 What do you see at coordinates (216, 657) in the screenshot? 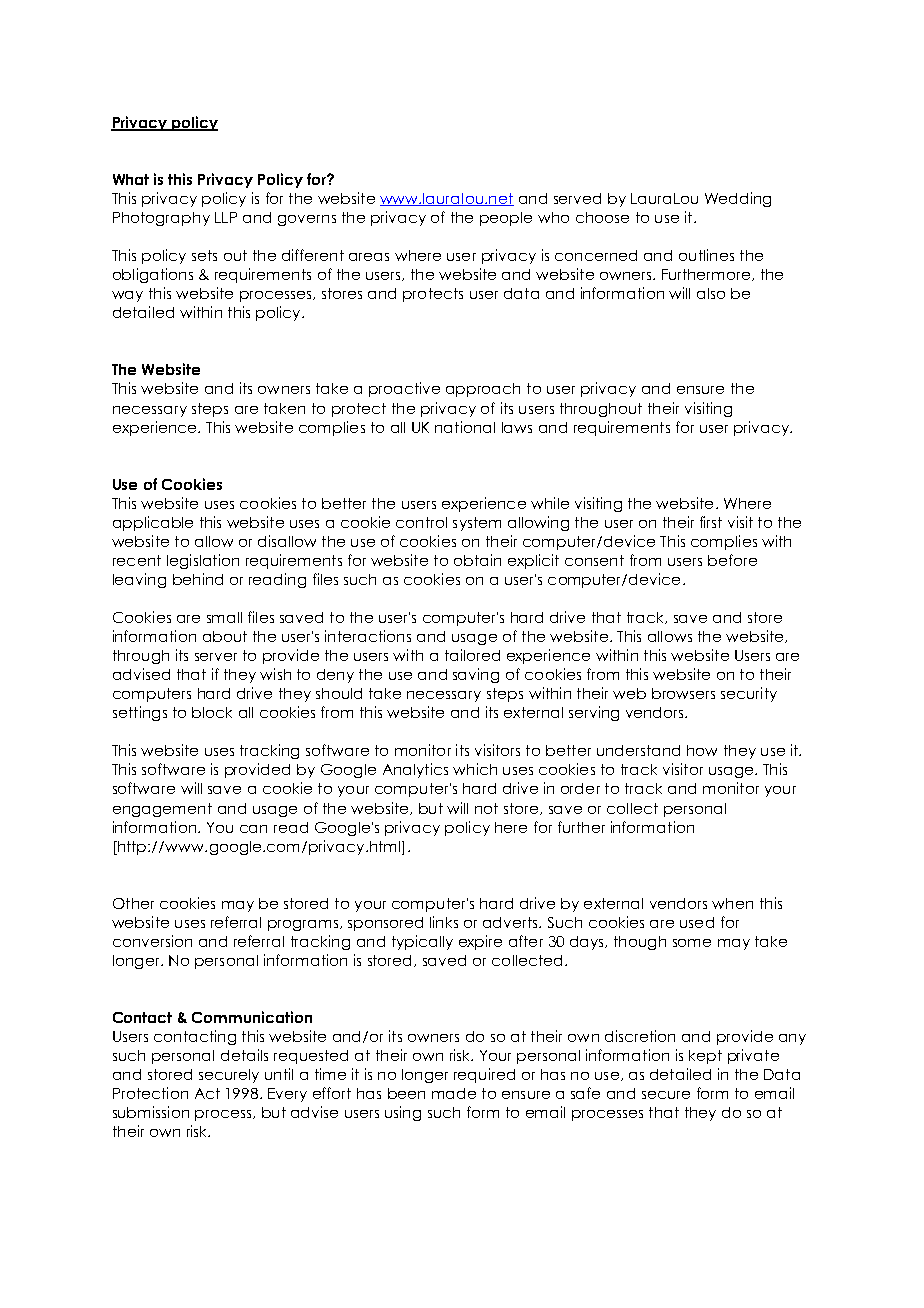
I see `server` at bounding box center [216, 657].
